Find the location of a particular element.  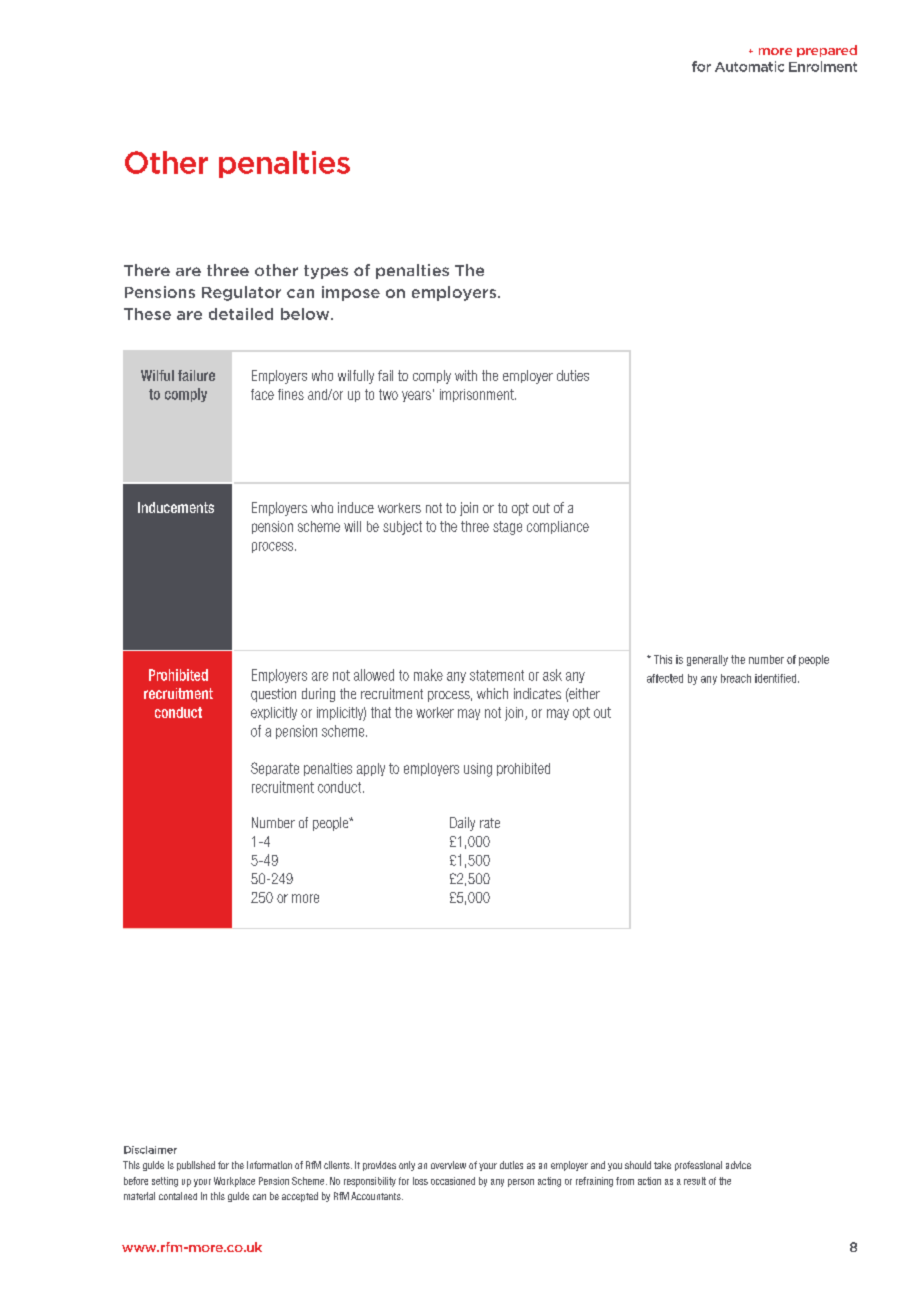

Automatic is located at coordinates (749, 66).
